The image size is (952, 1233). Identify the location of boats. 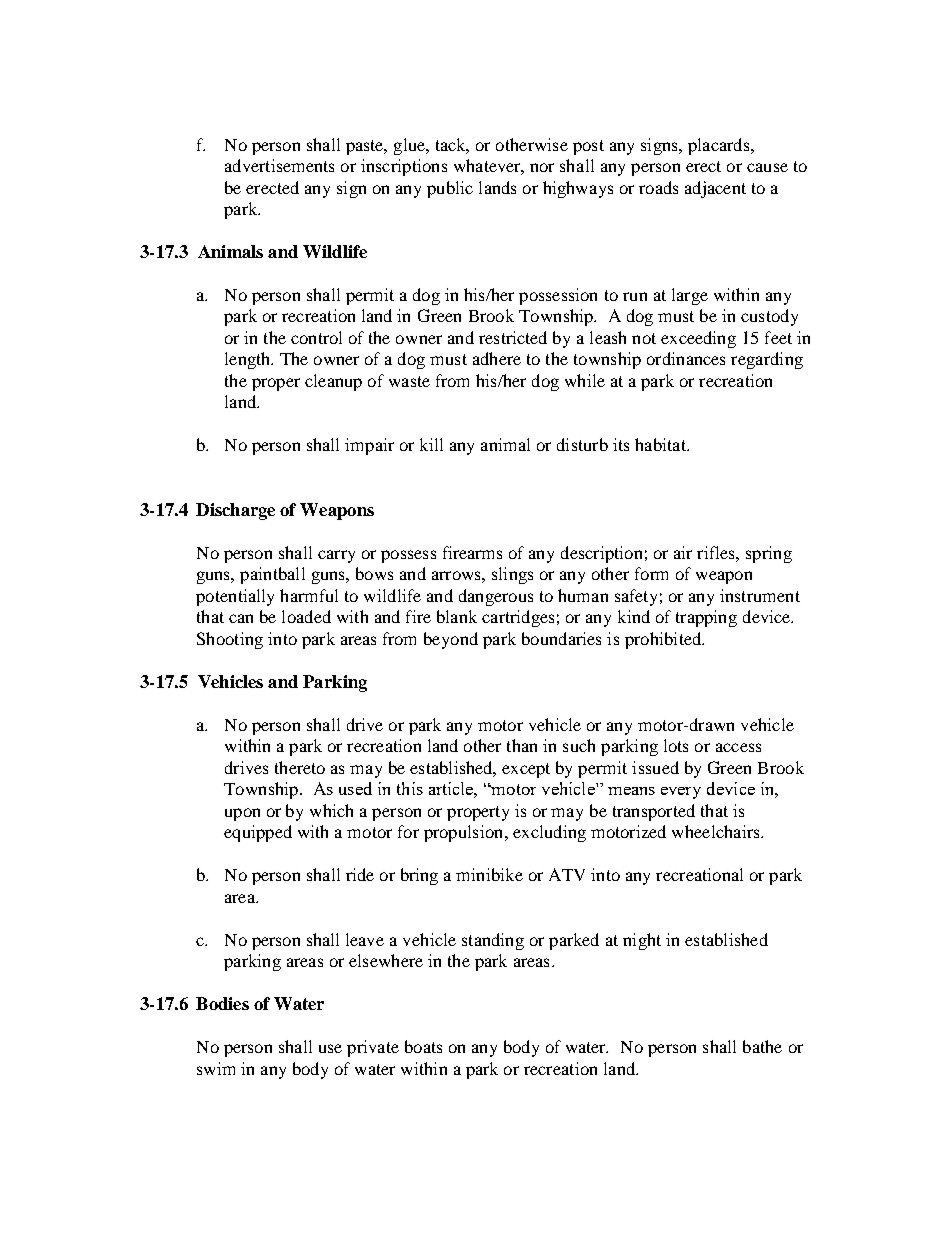
(423, 1046).
